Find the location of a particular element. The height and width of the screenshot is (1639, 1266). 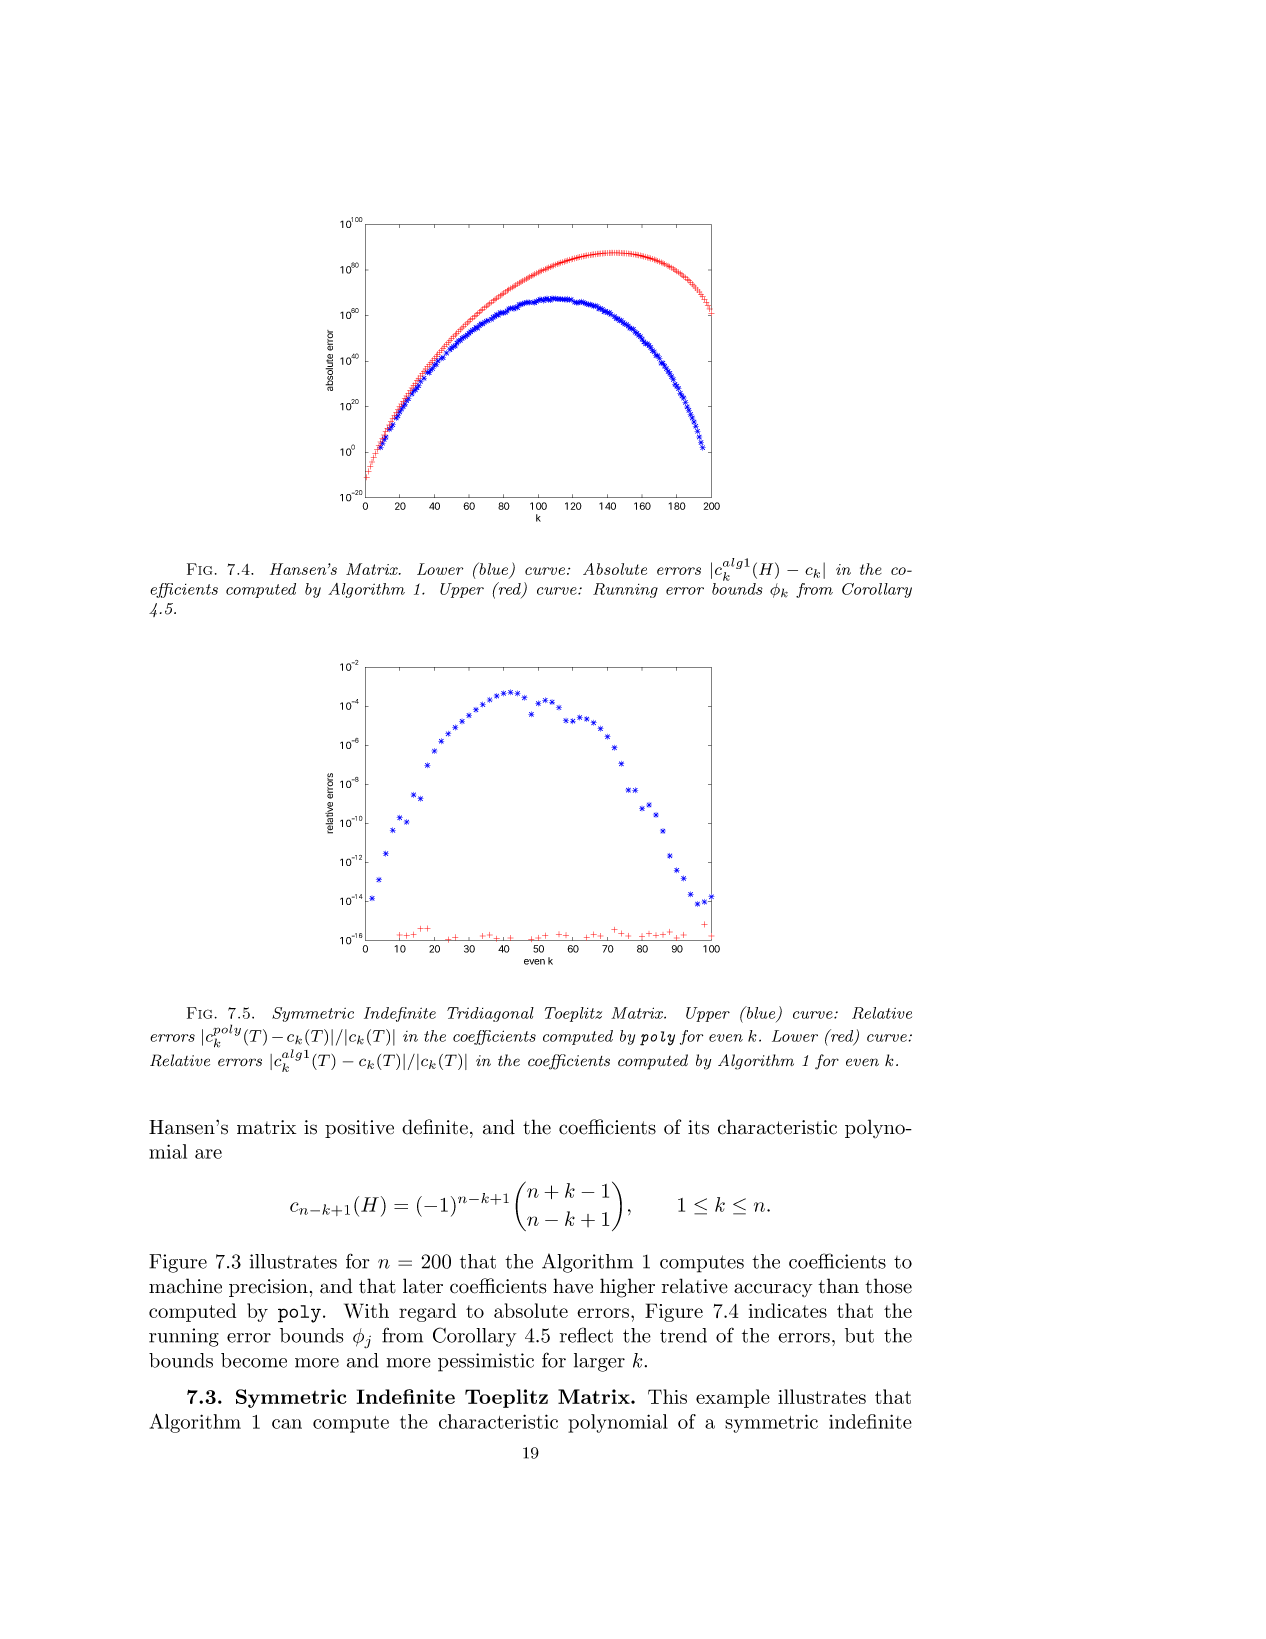

have is located at coordinates (573, 1286).
